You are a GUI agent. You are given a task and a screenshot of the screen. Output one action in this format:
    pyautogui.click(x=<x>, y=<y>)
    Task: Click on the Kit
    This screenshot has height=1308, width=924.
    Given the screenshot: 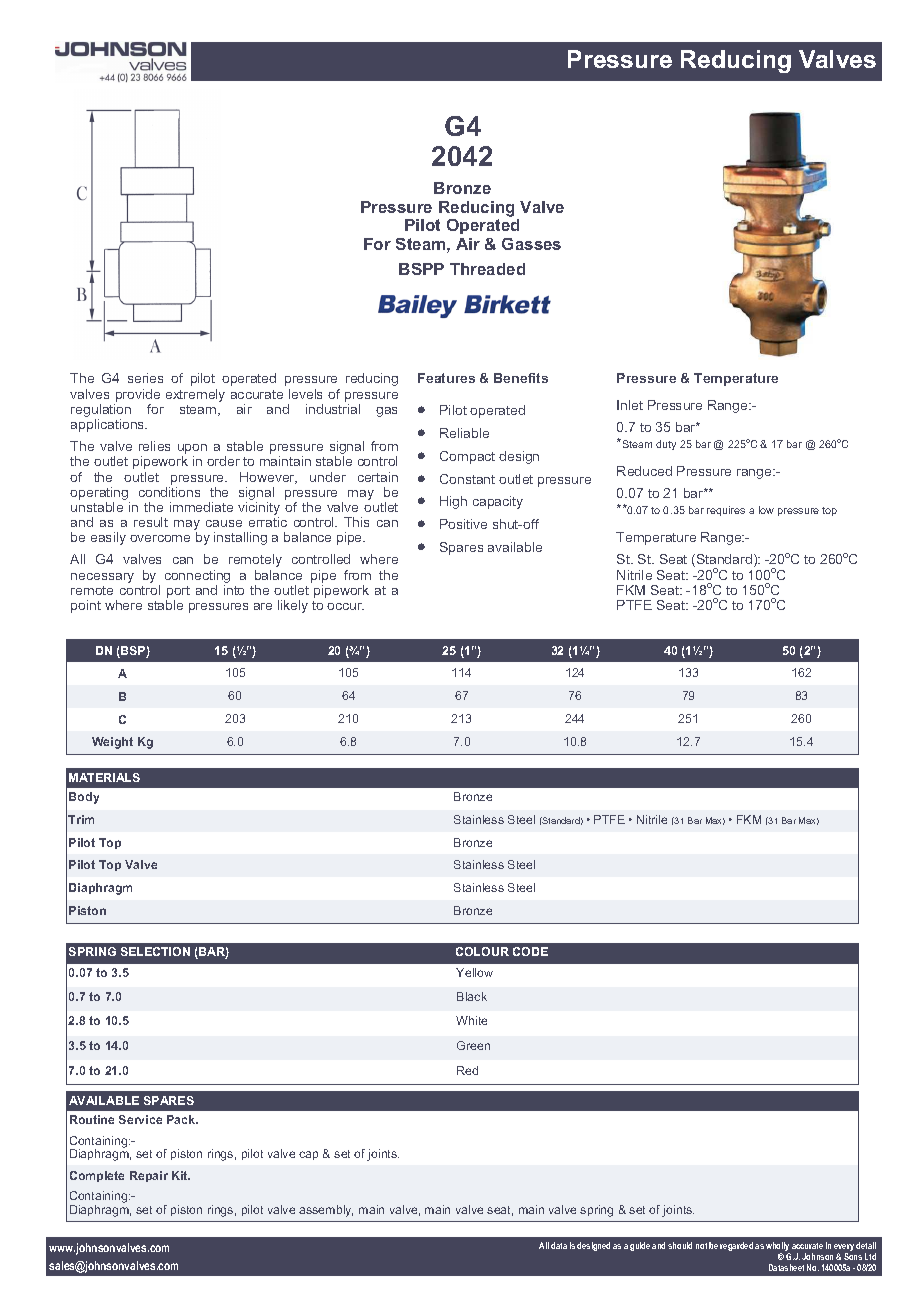 What is the action you would take?
    pyautogui.click(x=181, y=1175)
